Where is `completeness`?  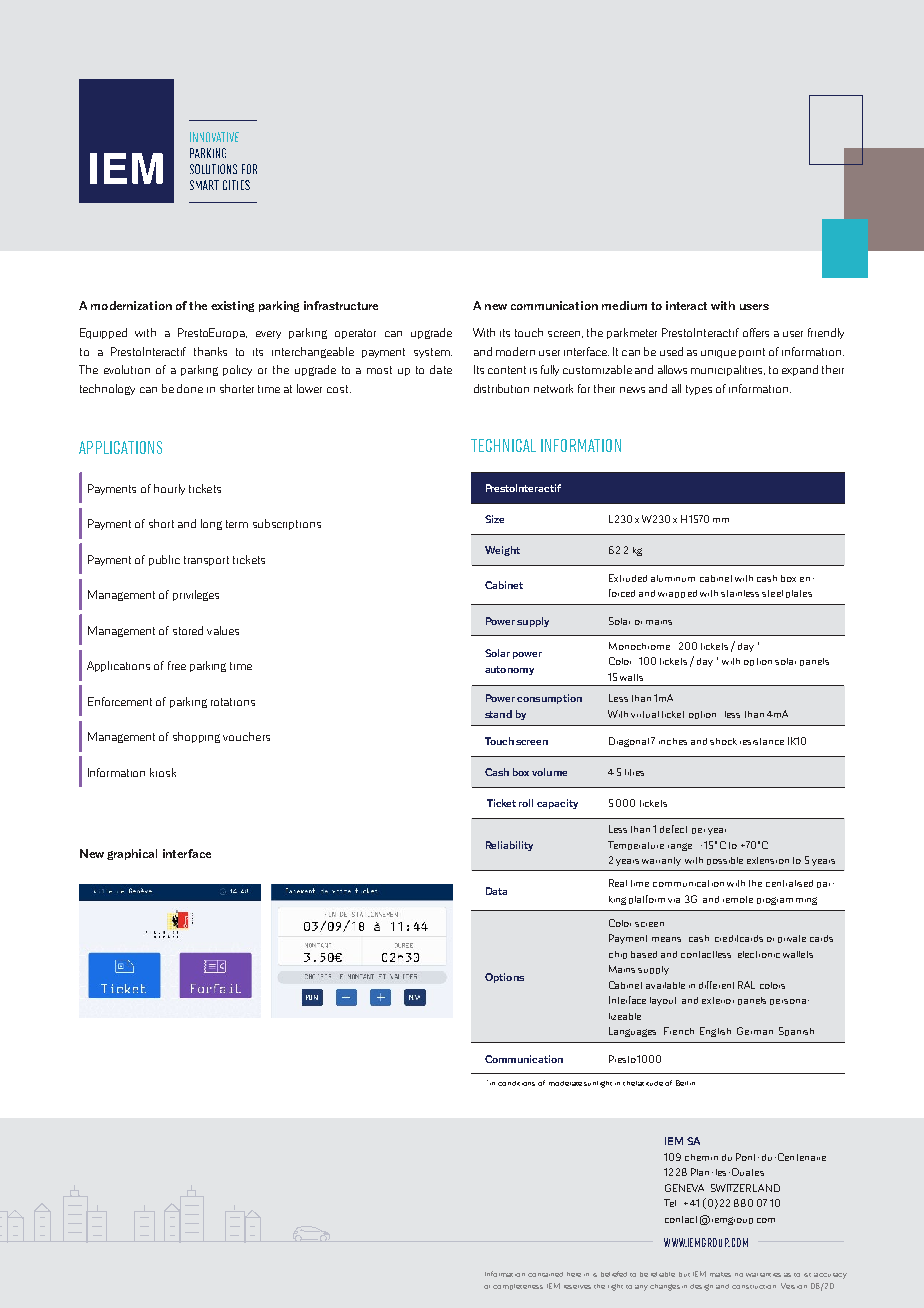
completeness is located at coordinates (518, 1287).
